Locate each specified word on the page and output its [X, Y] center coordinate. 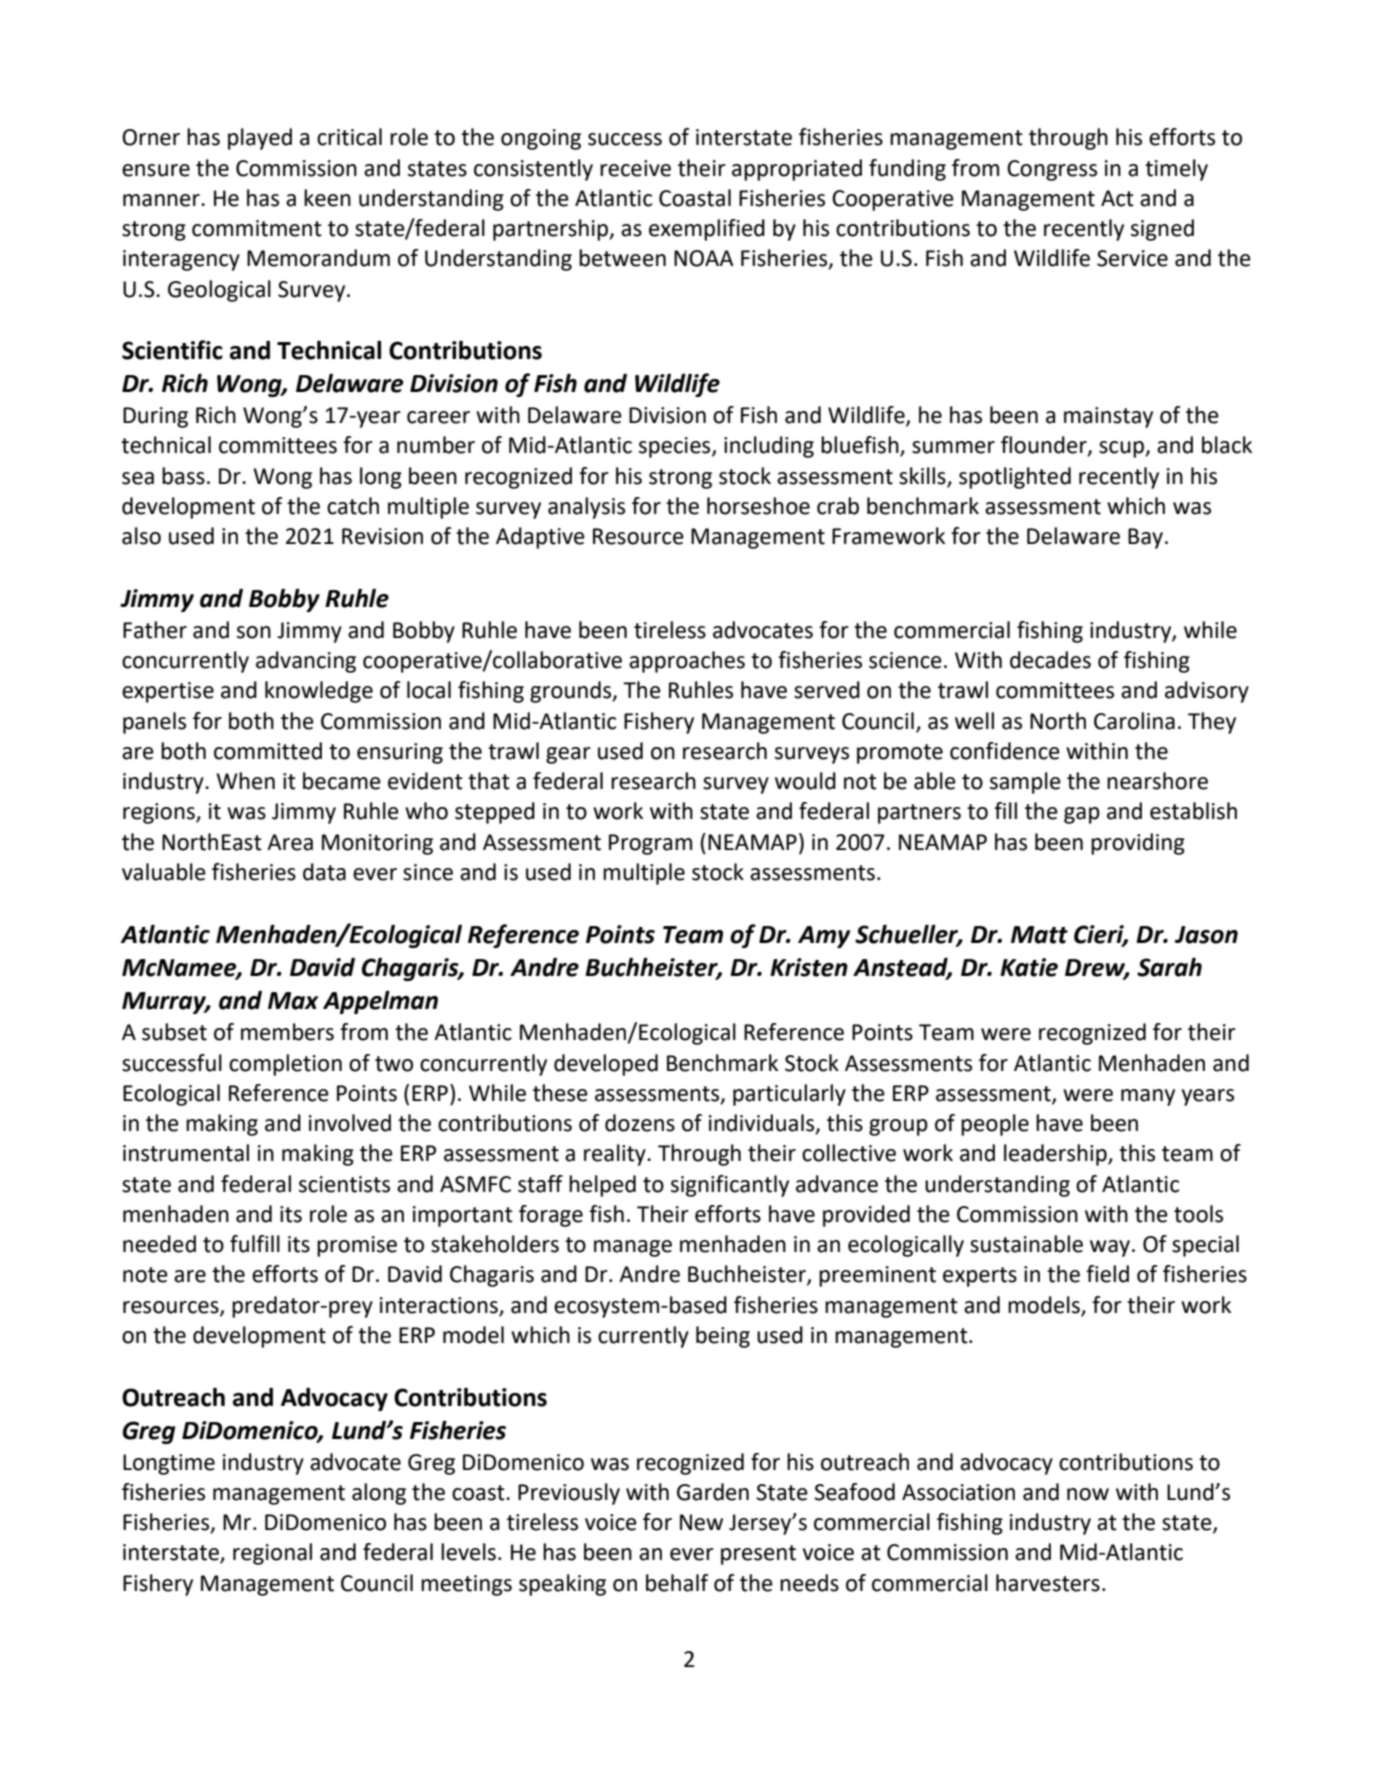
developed [606, 1065]
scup [1122, 449]
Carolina [1134, 721]
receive [635, 168]
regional [272, 1554]
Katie [1029, 967]
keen [327, 198]
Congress [1052, 170]
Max [293, 1001]
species [676, 447]
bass [183, 476]
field [1107, 1274]
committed [268, 751]
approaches [687, 662]
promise [357, 1246]
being [723, 1337]
